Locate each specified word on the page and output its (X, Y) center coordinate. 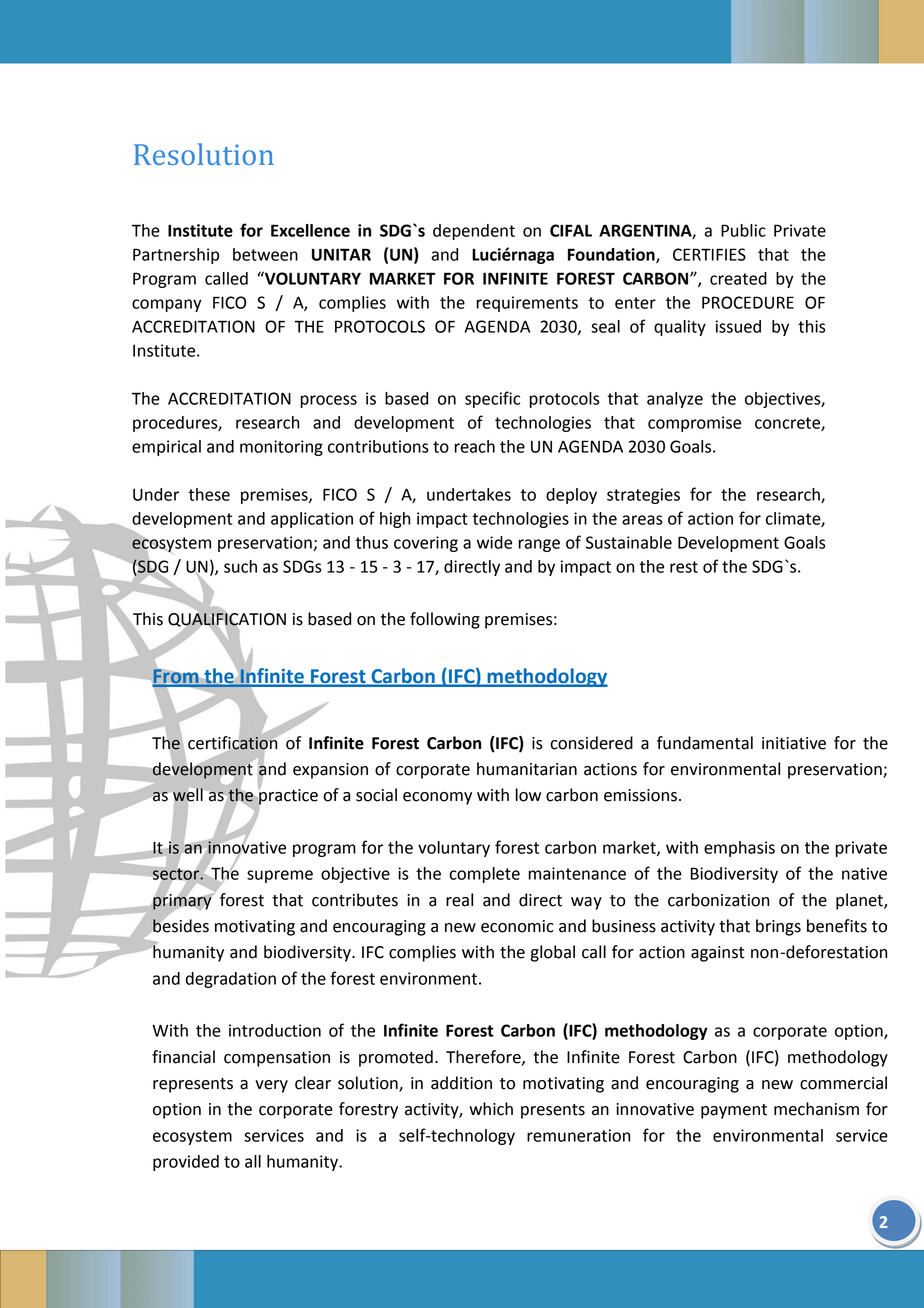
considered (591, 743)
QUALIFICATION (227, 619)
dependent (474, 232)
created (738, 278)
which (491, 1109)
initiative (794, 743)
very (271, 1086)
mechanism (816, 1109)
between (265, 254)
